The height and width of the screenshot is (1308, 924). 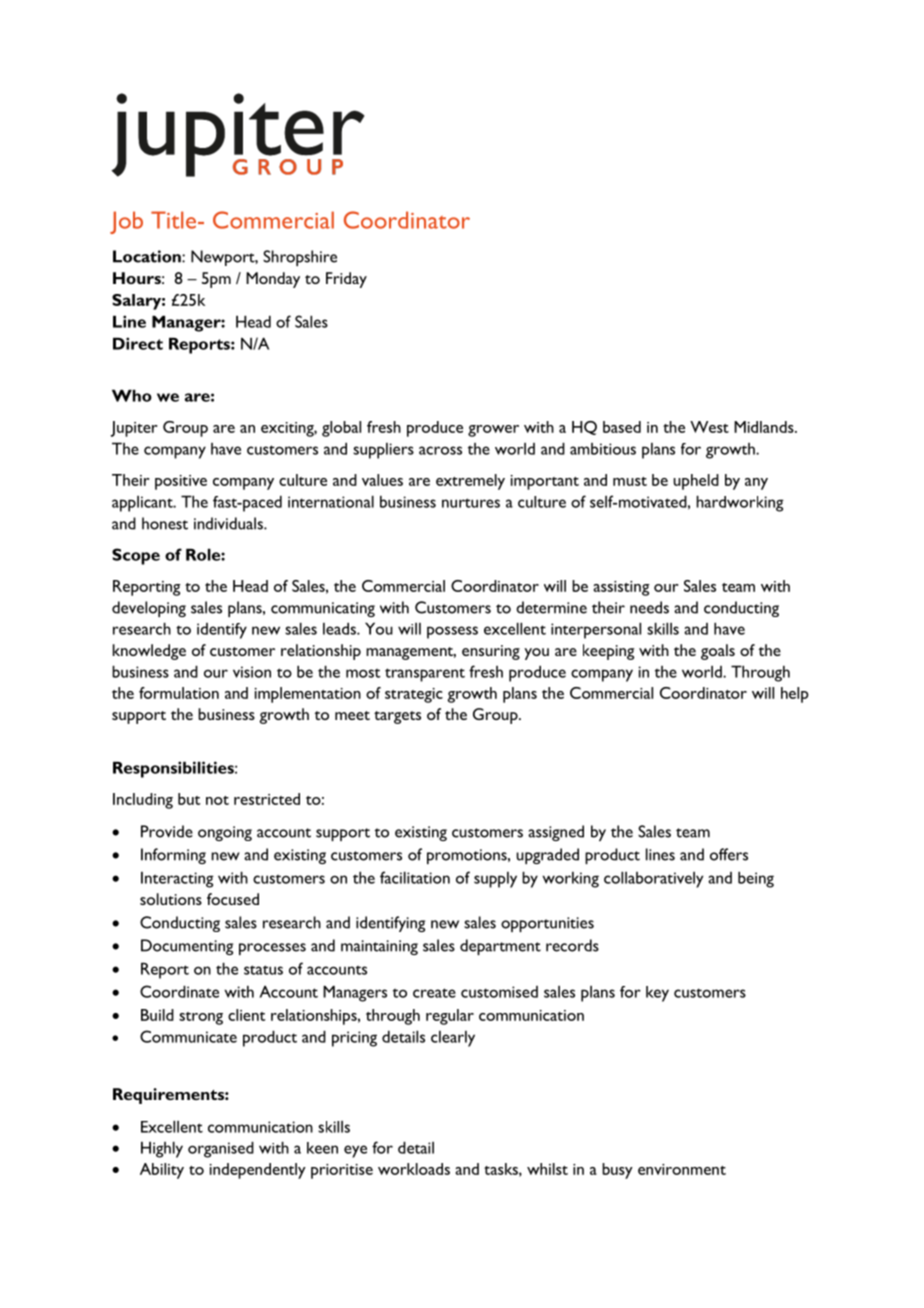 What do you see at coordinates (682, 1169) in the screenshot?
I see `environment` at bounding box center [682, 1169].
